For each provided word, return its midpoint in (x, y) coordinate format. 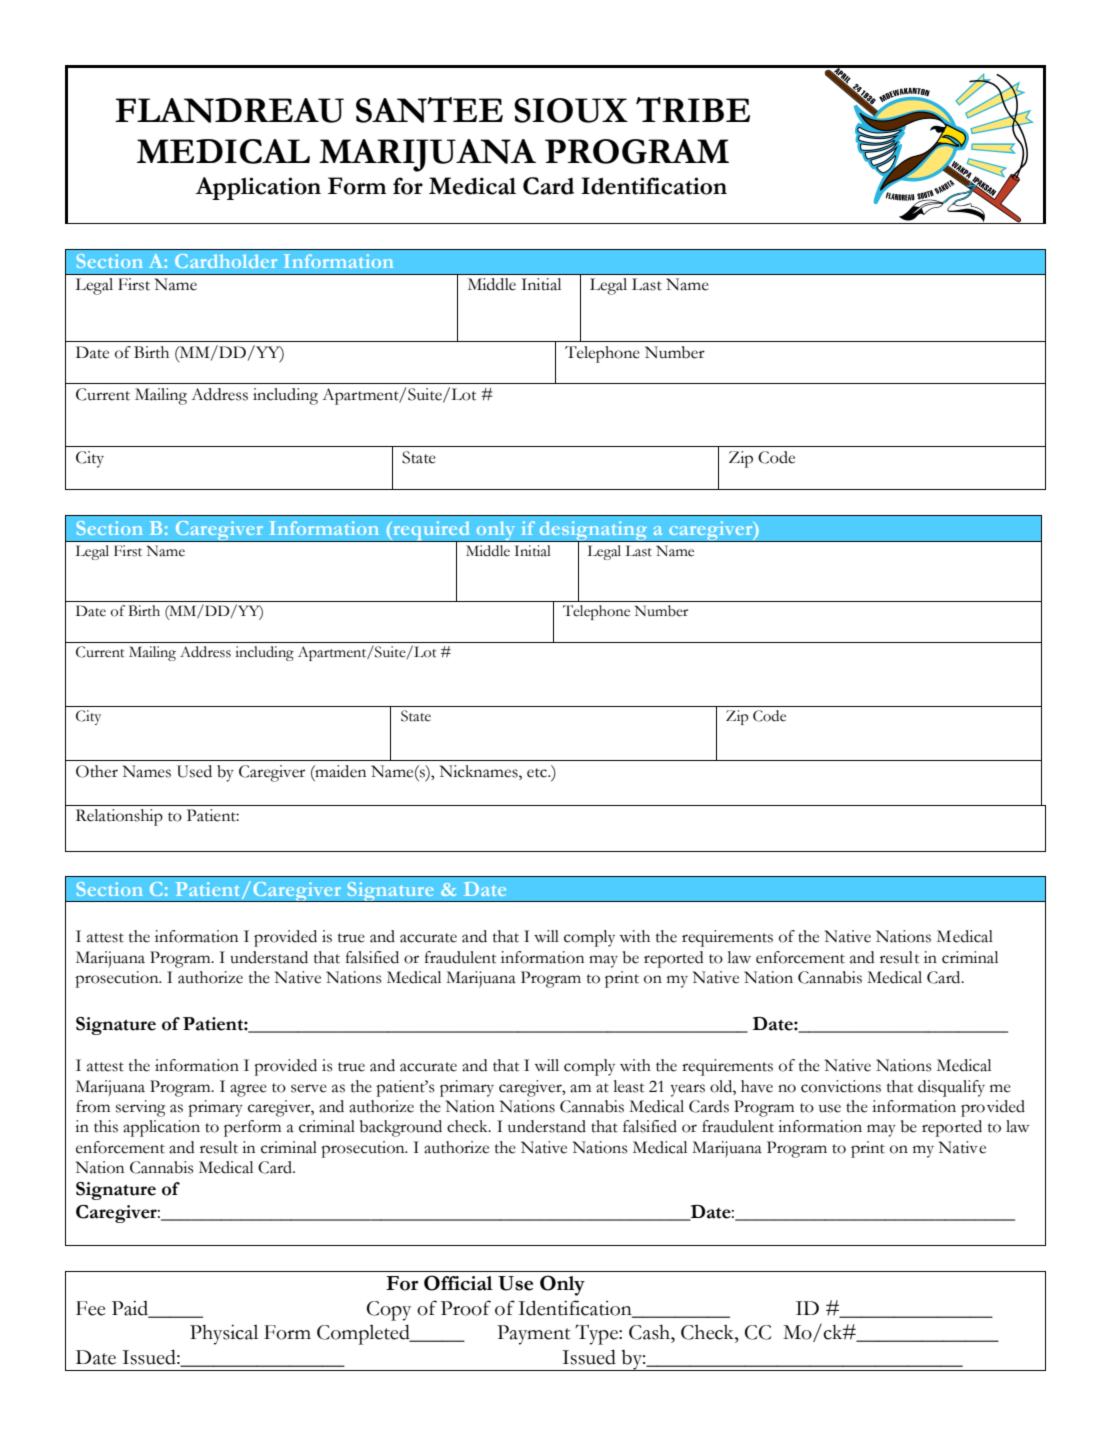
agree (248, 1090)
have (757, 1086)
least (628, 1086)
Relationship (119, 817)
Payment (534, 1335)
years (687, 1090)
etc (538, 773)
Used (194, 771)
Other (97, 771)
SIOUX (571, 110)
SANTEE (429, 110)
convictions (841, 1086)
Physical (224, 1334)
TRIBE (693, 109)
